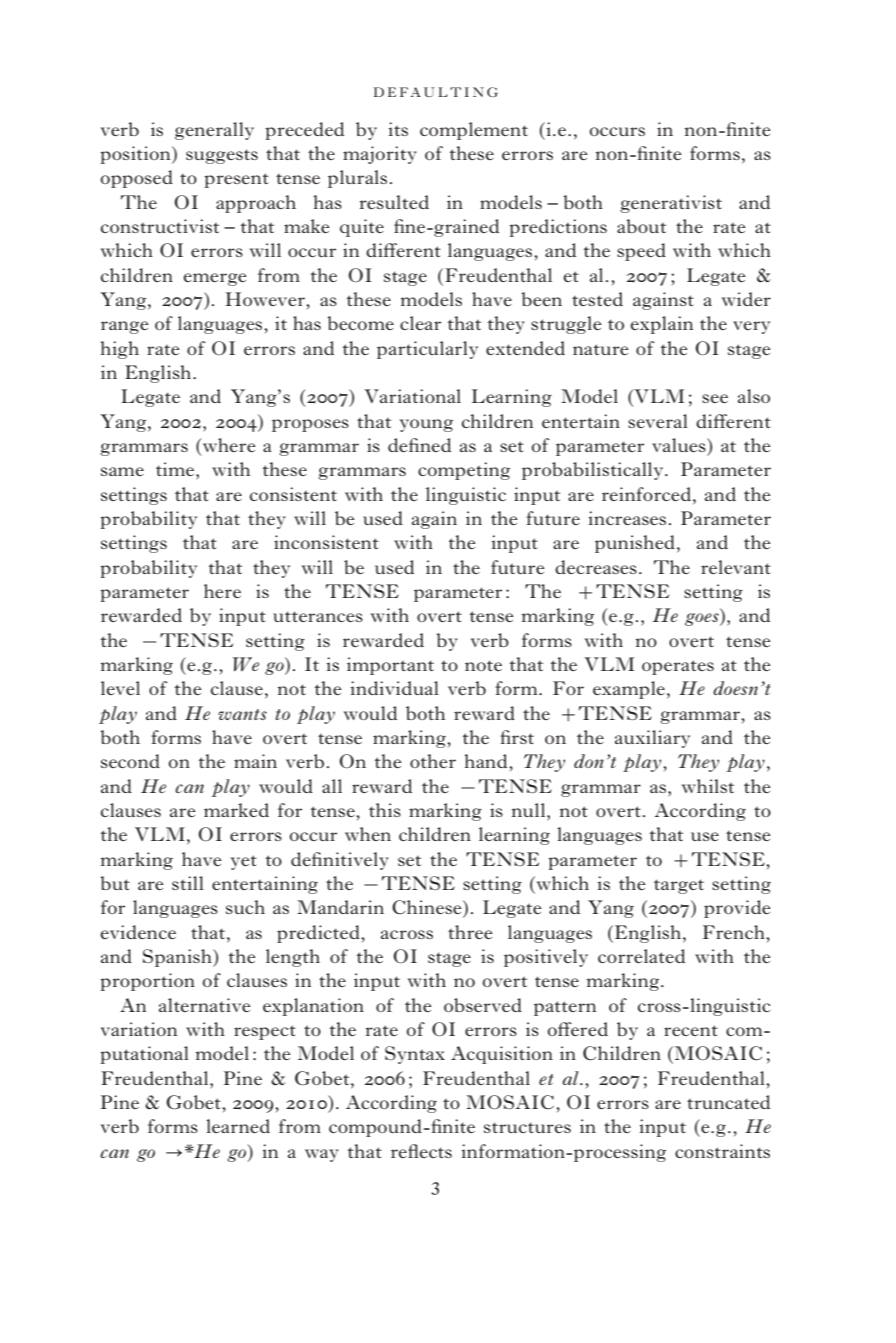 The image size is (896, 1343). I want to click on generally, so click(214, 131).
